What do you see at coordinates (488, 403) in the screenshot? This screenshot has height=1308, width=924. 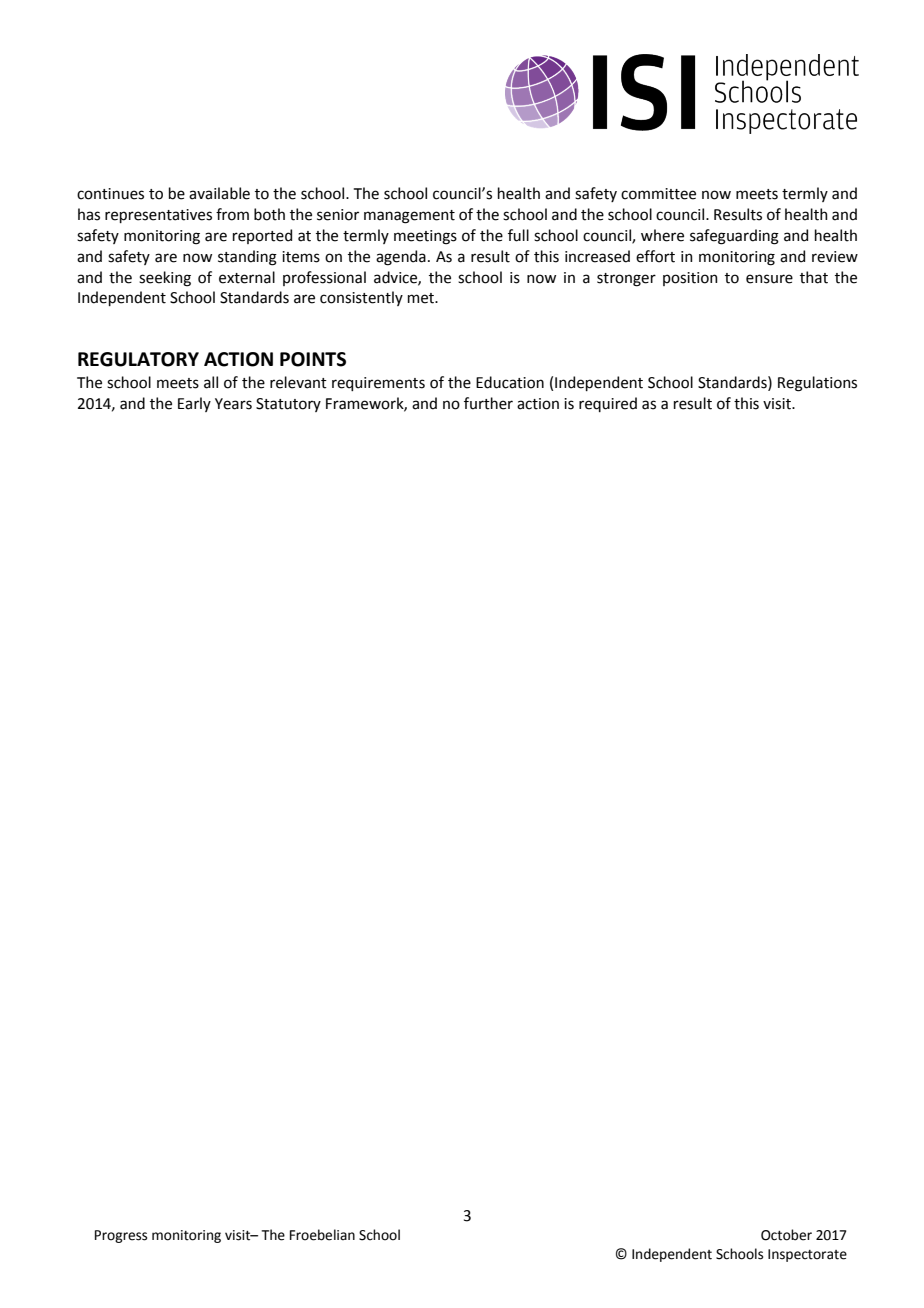 I see `further` at bounding box center [488, 403].
